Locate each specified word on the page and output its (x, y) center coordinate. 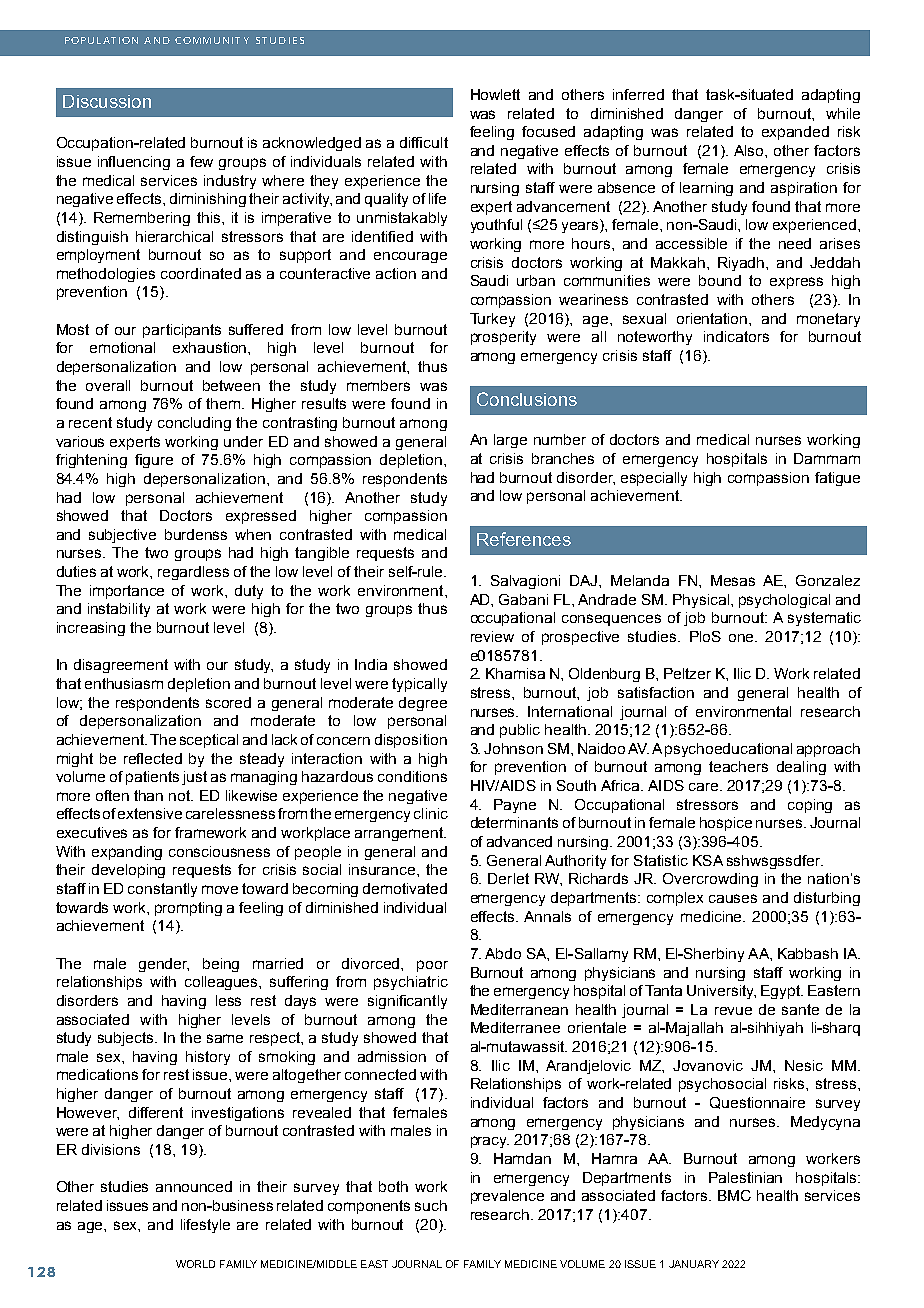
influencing (134, 163)
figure (154, 461)
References (524, 539)
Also (750, 150)
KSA (708, 860)
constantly (162, 890)
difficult (424, 142)
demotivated (405, 888)
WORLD (195, 1264)
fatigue (837, 479)
